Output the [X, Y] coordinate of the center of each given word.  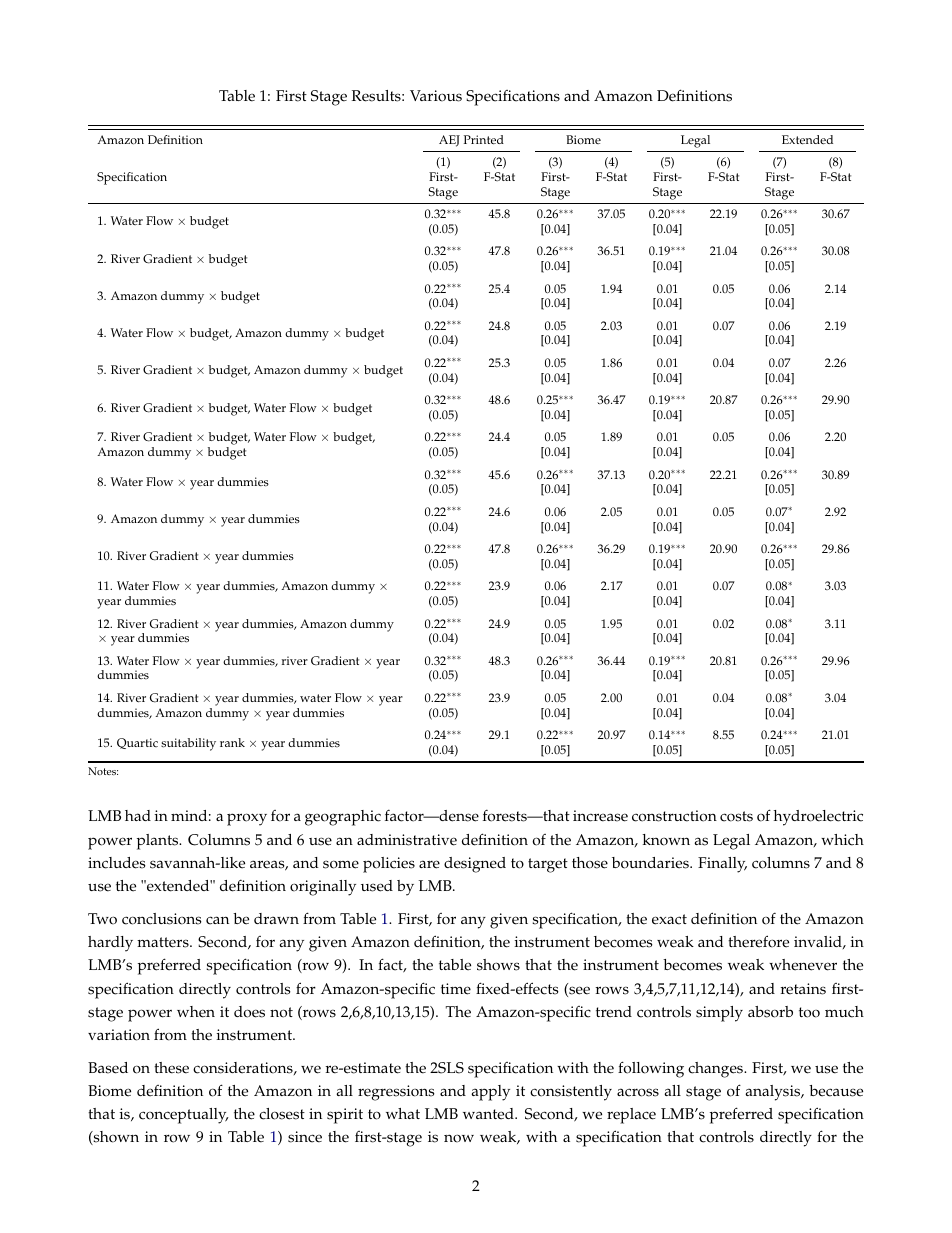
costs [736, 816]
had [138, 815]
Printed [484, 140]
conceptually [184, 1116]
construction [674, 816]
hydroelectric [818, 818]
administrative [407, 840]
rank [232, 742]
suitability [188, 744]
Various [436, 96]
